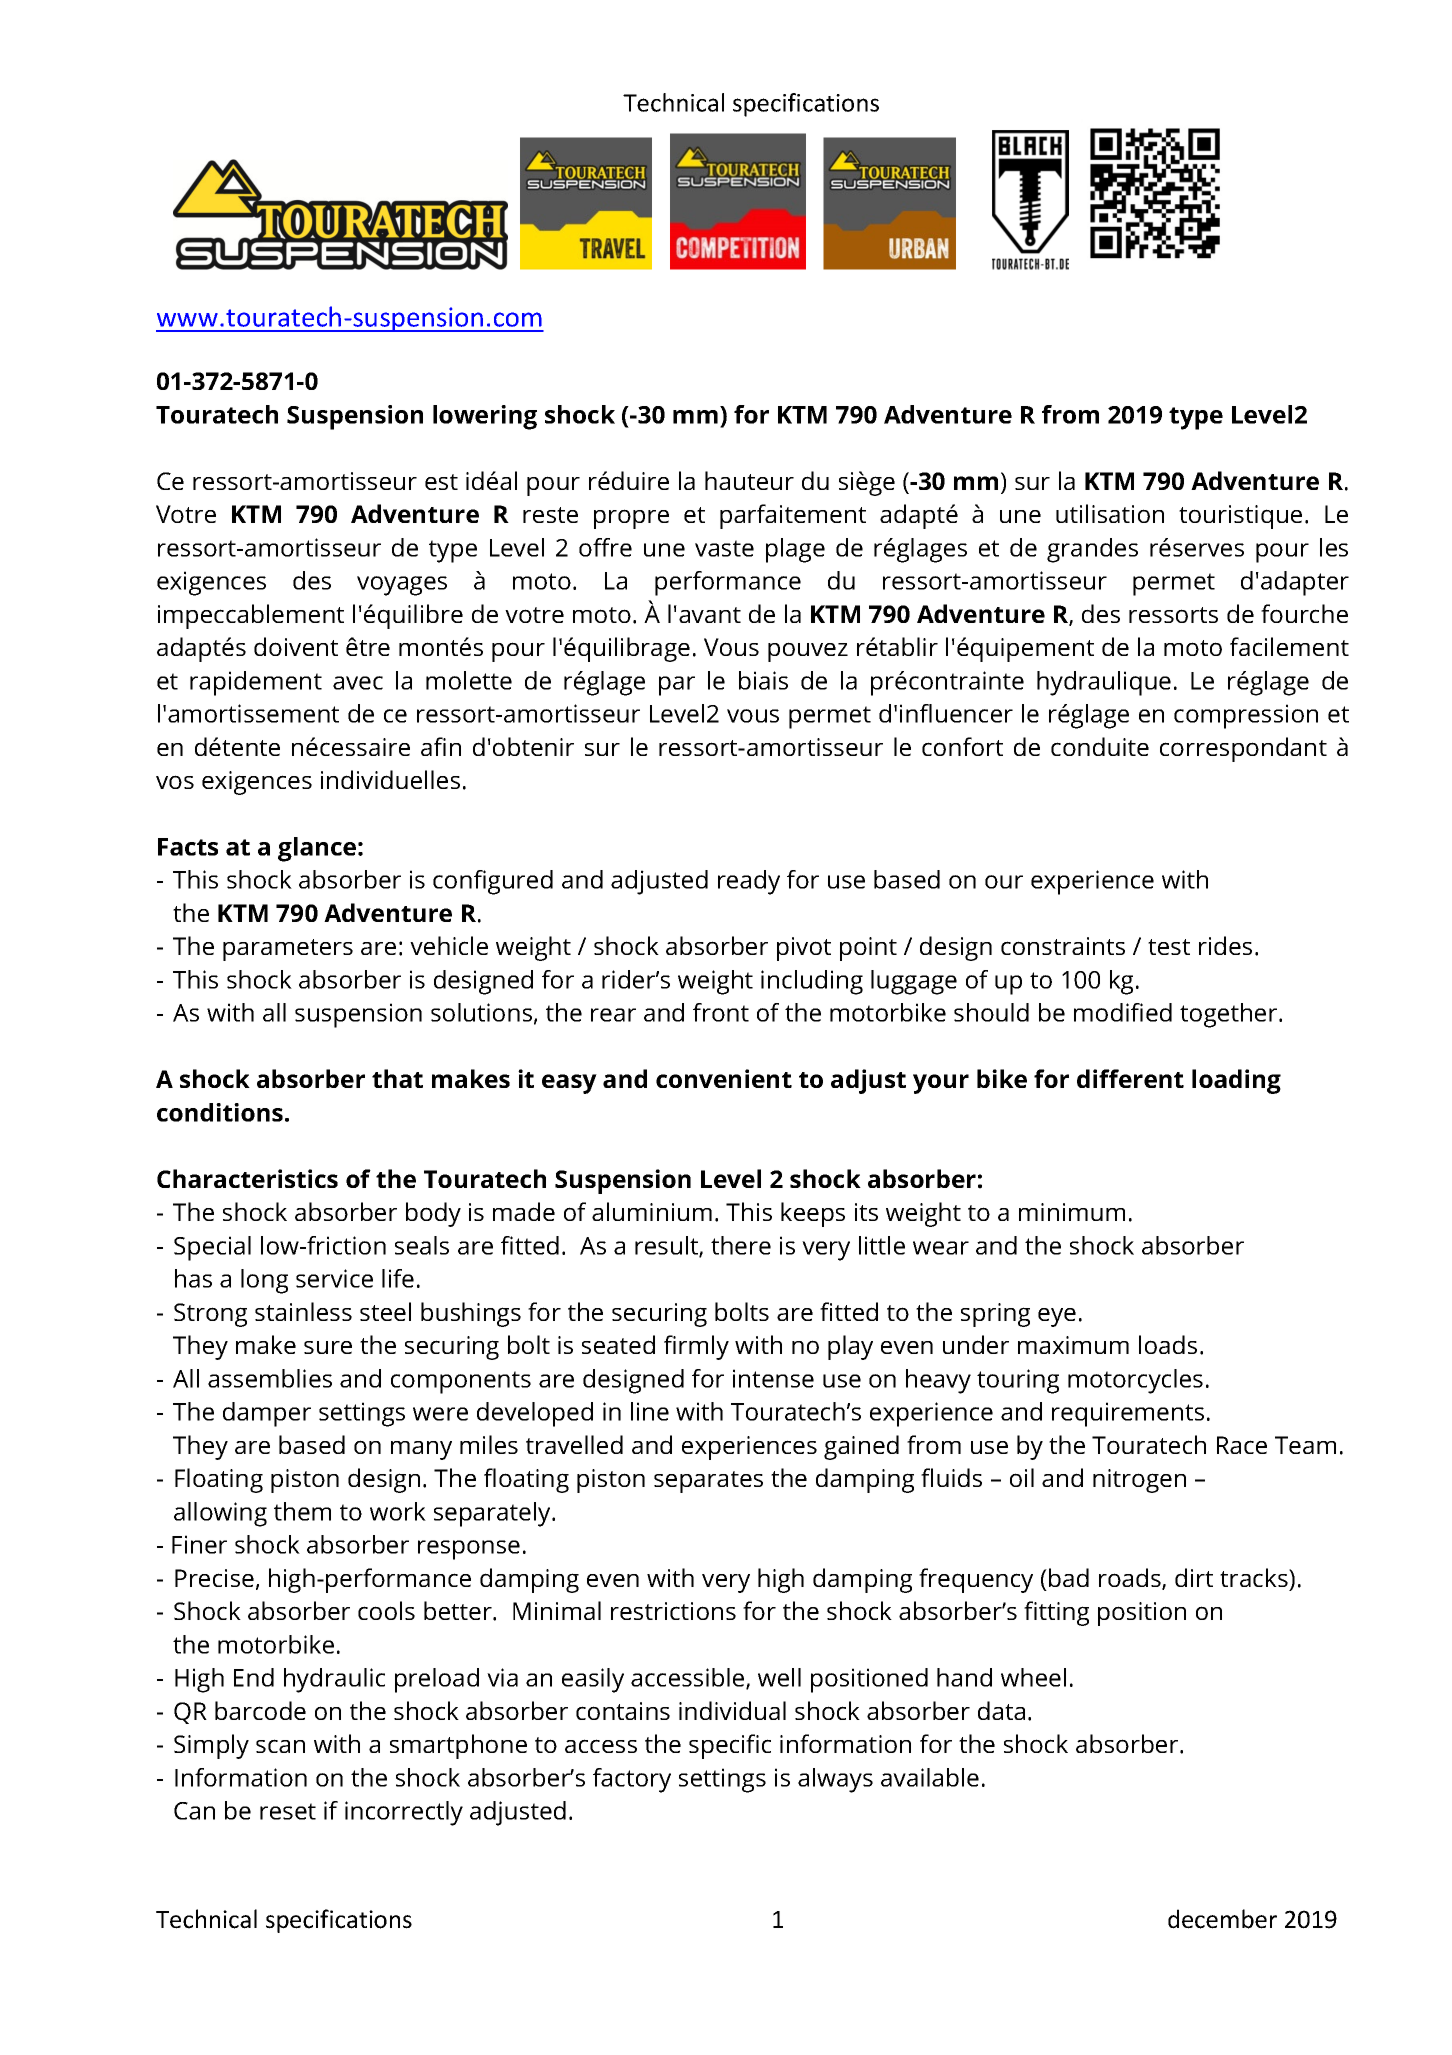 Image resolution: width=1452 pixels, height=2055 pixels. What do you see at coordinates (288, 1811) in the image?
I see `reset` at bounding box center [288, 1811].
